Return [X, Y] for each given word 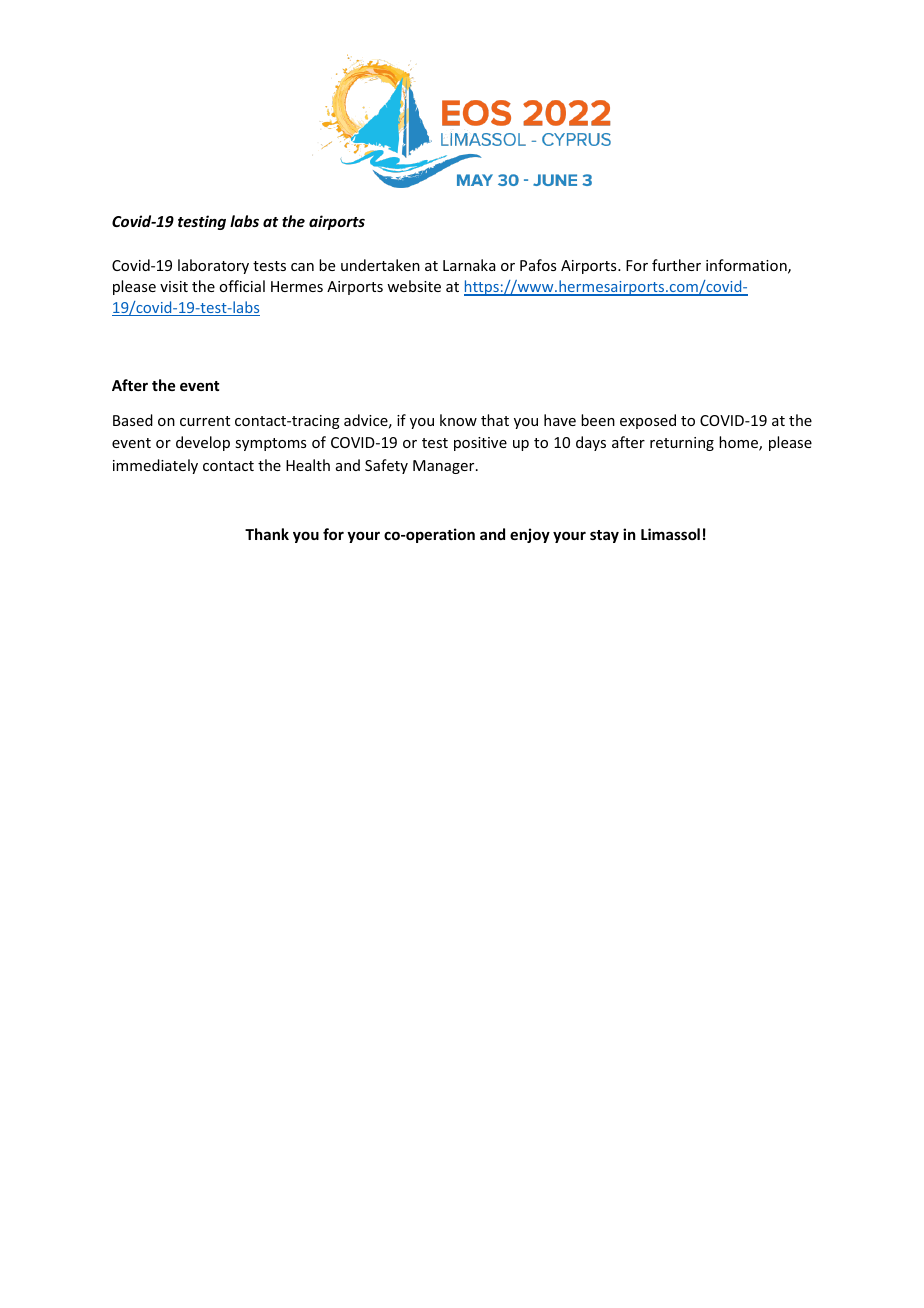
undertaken [380, 265]
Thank [267, 534]
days [591, 443]
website [414, 286]
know [458, 420]
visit [174, 286]
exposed [648, 421]
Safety [386, 466]
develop [203, 443]
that [495, 420]
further [676, 265]
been [598, 420]
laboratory [213, 266]
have [560, 420]
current [205, 421]
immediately [155, 466]
